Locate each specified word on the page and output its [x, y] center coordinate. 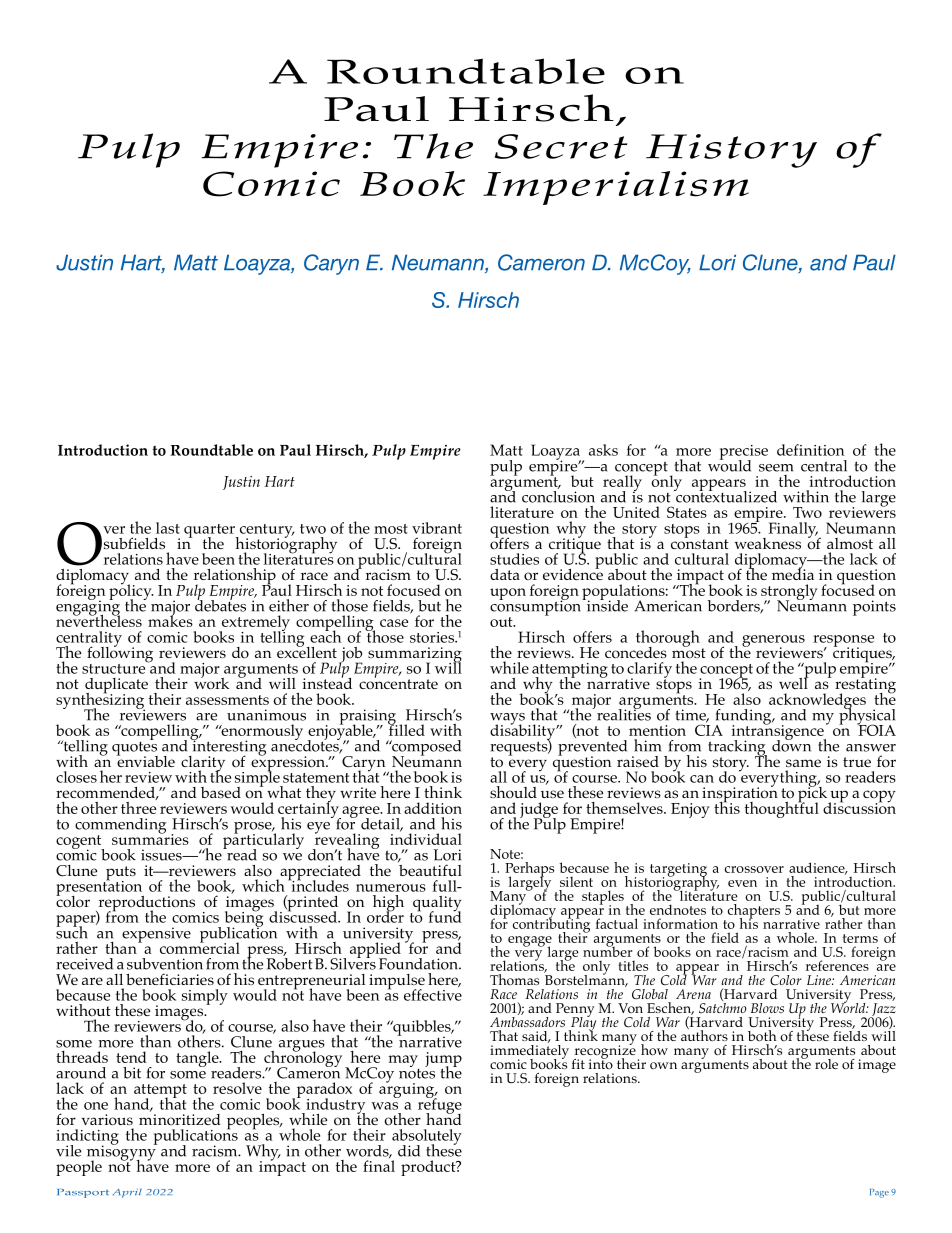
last [168, 528]
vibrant [437, 528]
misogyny [122, 1153]
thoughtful [782, 808]
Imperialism [616, 188]
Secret [561, 146]
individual [426, 838]
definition [811, 450]
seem [776, 468]
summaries [150, 838]
